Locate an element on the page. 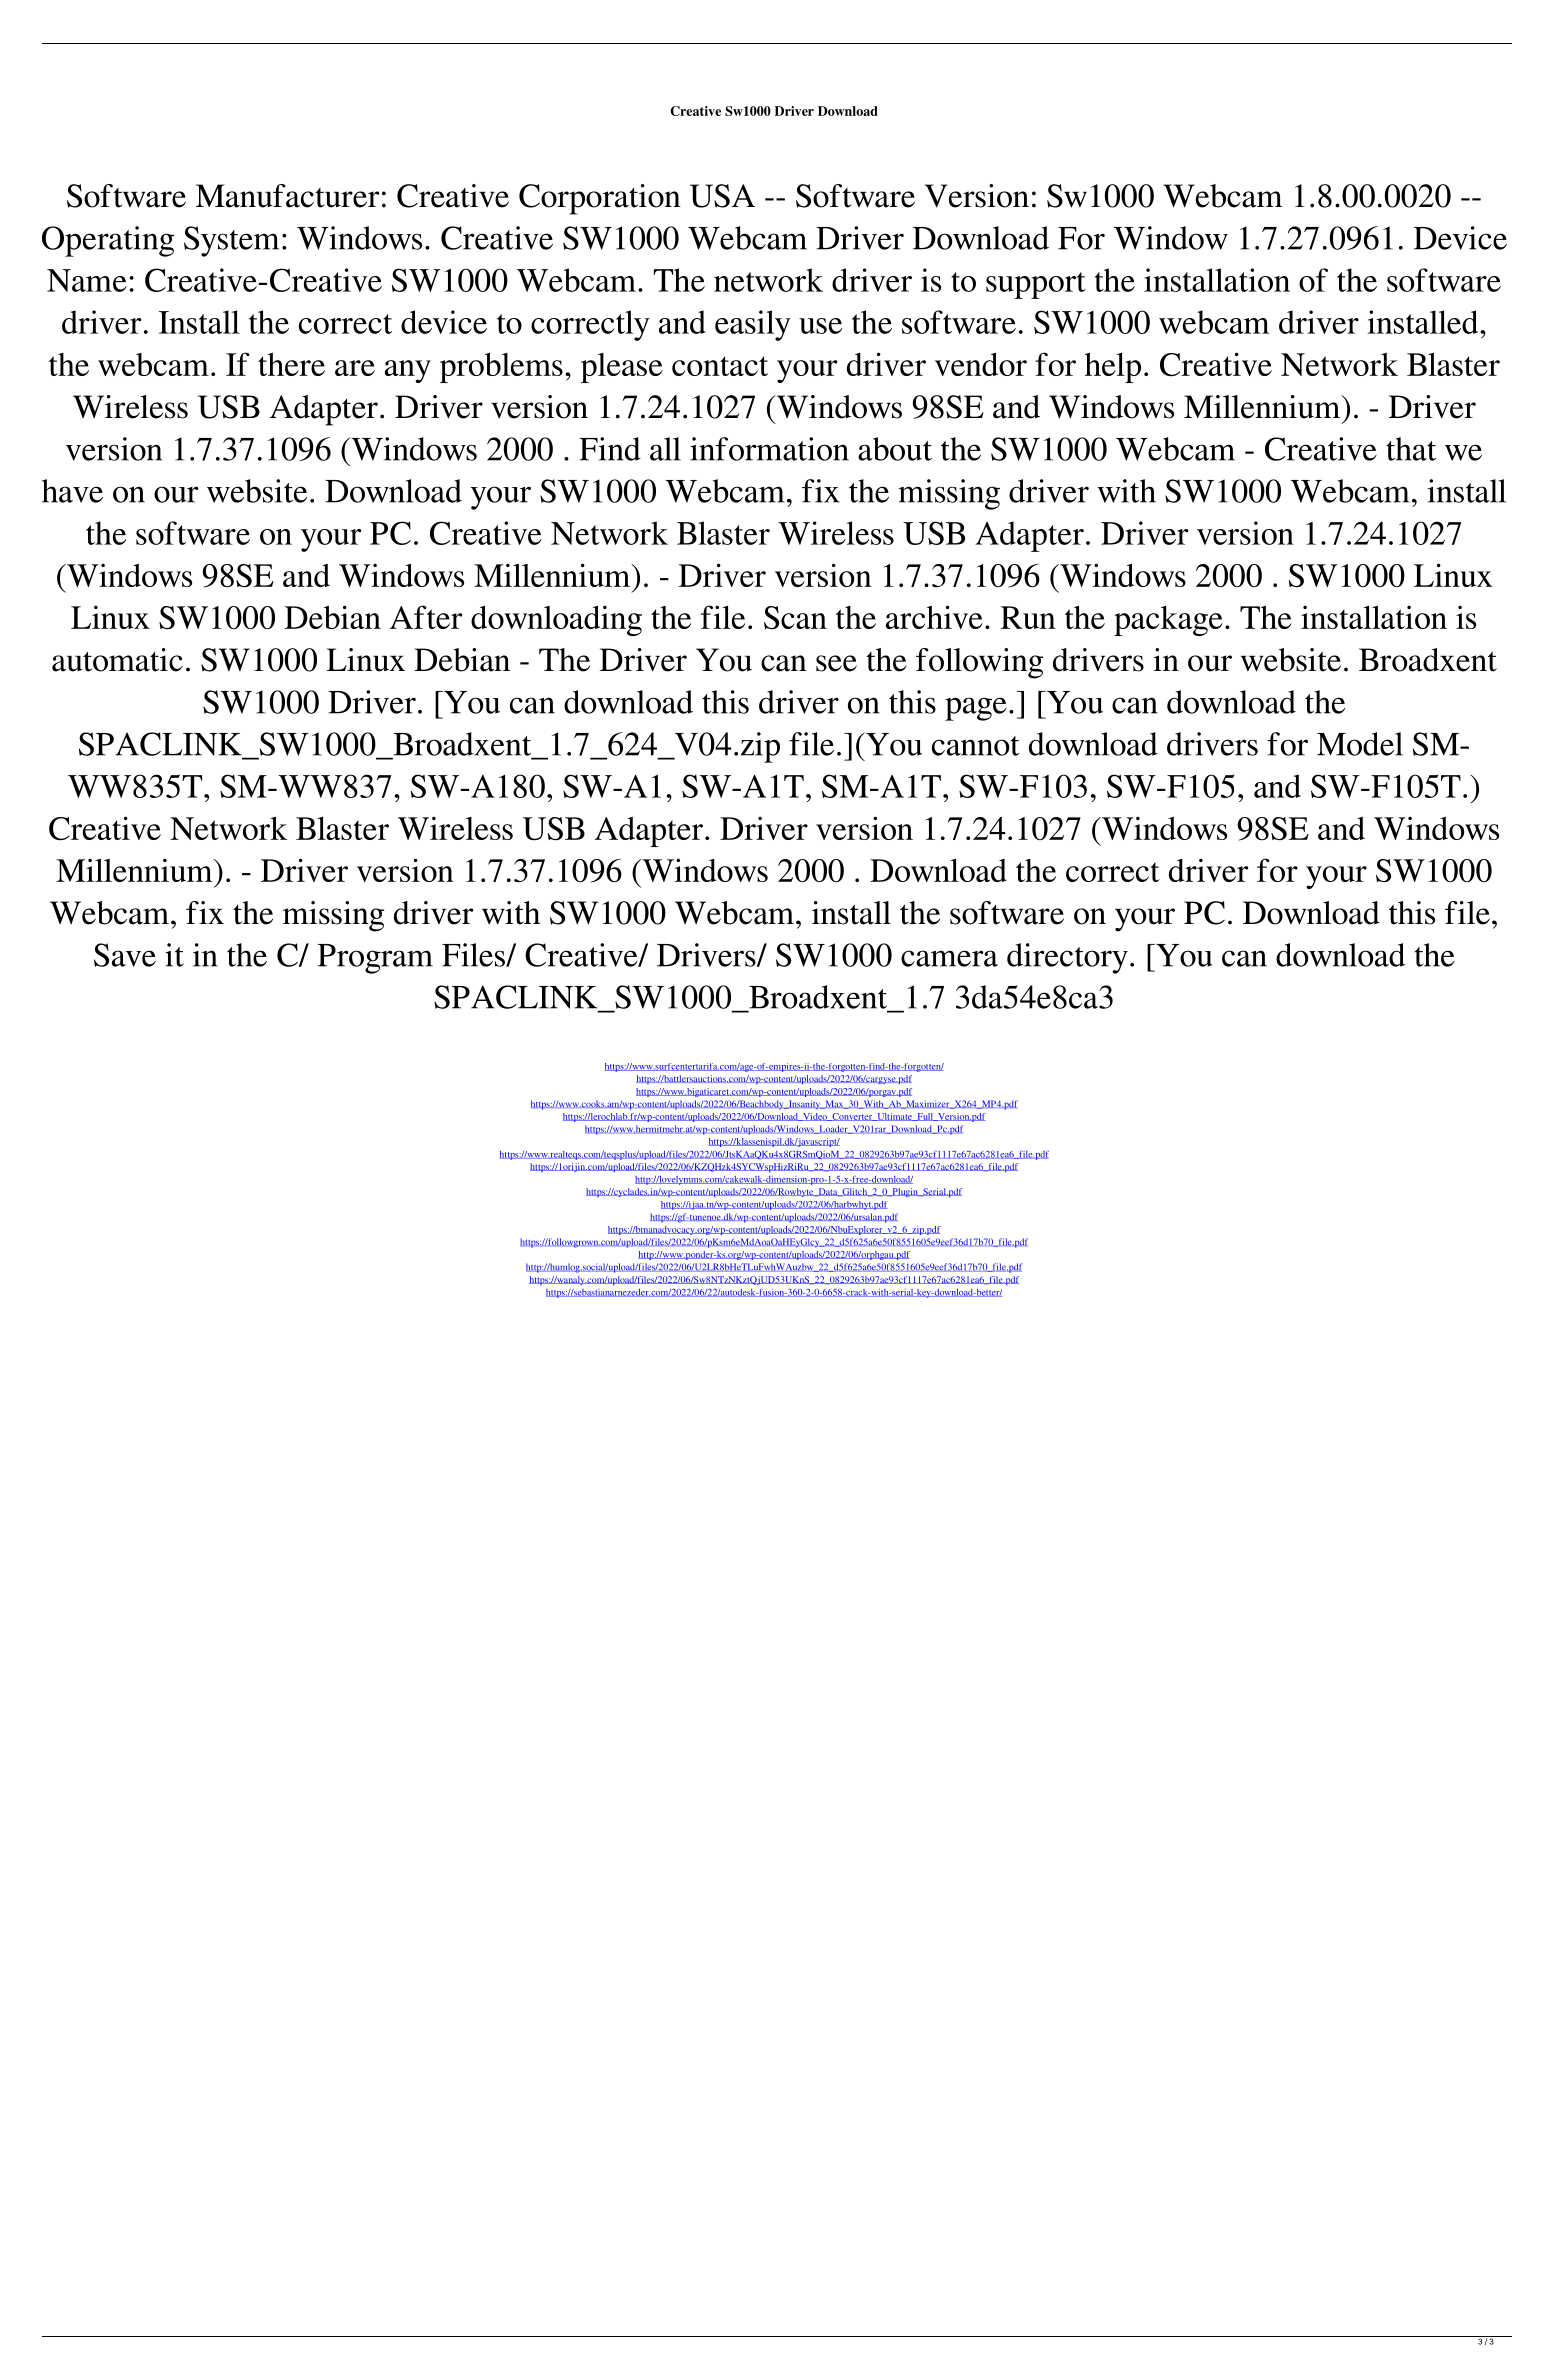 Image resolution: width=1554 pixels, height=2365 pixels. package is located at coordinates (1168, 621).
